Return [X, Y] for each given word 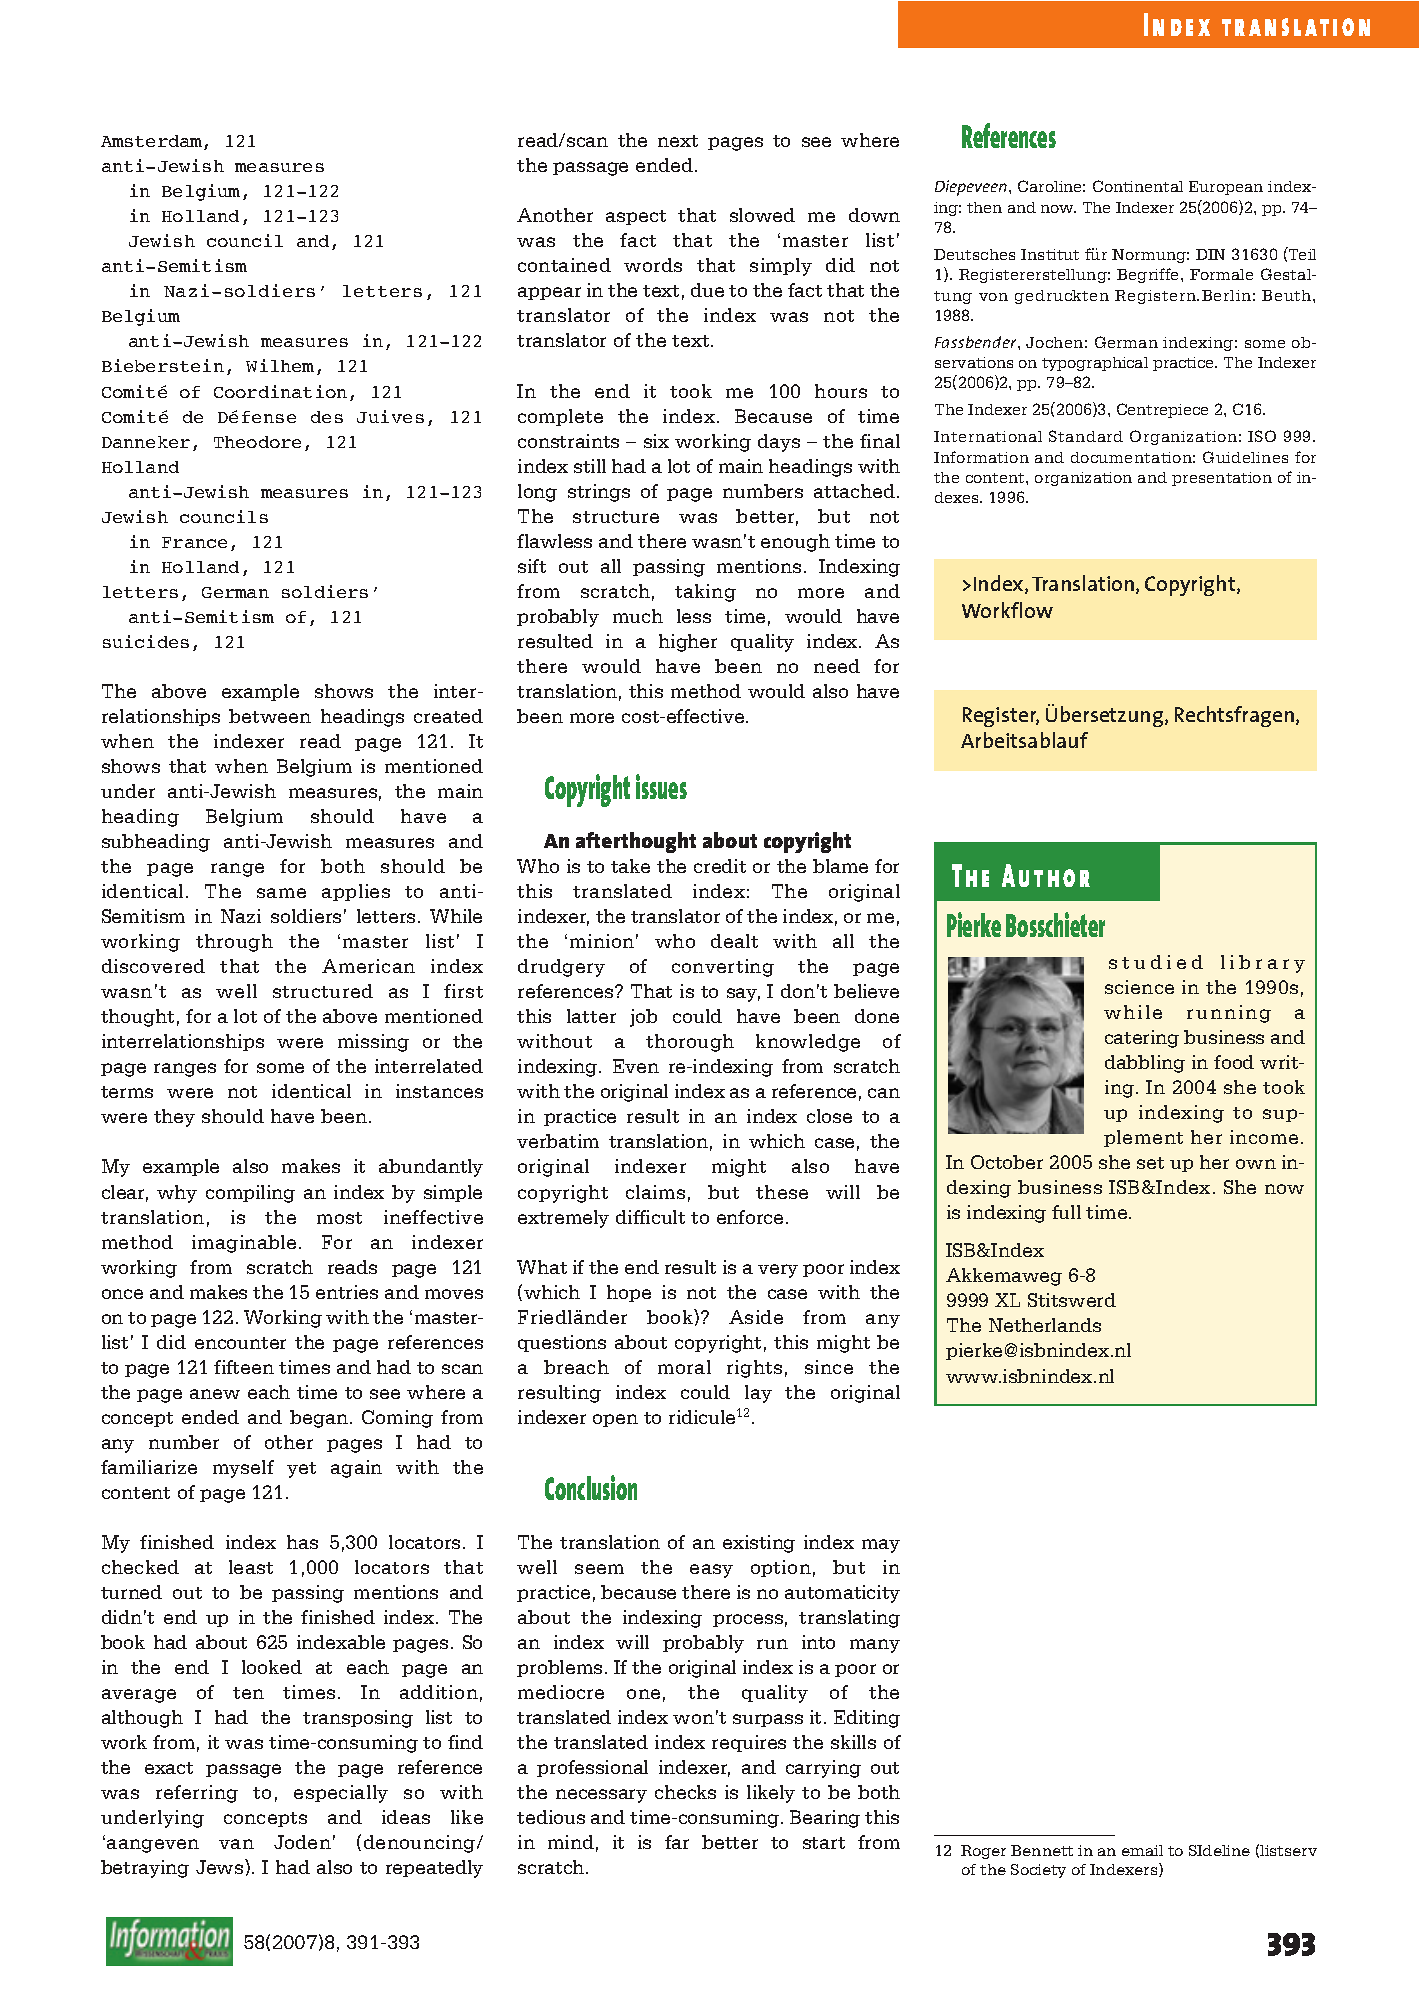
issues [661, 786]
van [236, 1844]
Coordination [280, 391]
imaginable [244, 1244]
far [677, 1842]
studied [1156, 962]
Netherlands [1045, 1325]
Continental [1138, 186]
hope [629, 1293]
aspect [636, 217]
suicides [146, 641]
